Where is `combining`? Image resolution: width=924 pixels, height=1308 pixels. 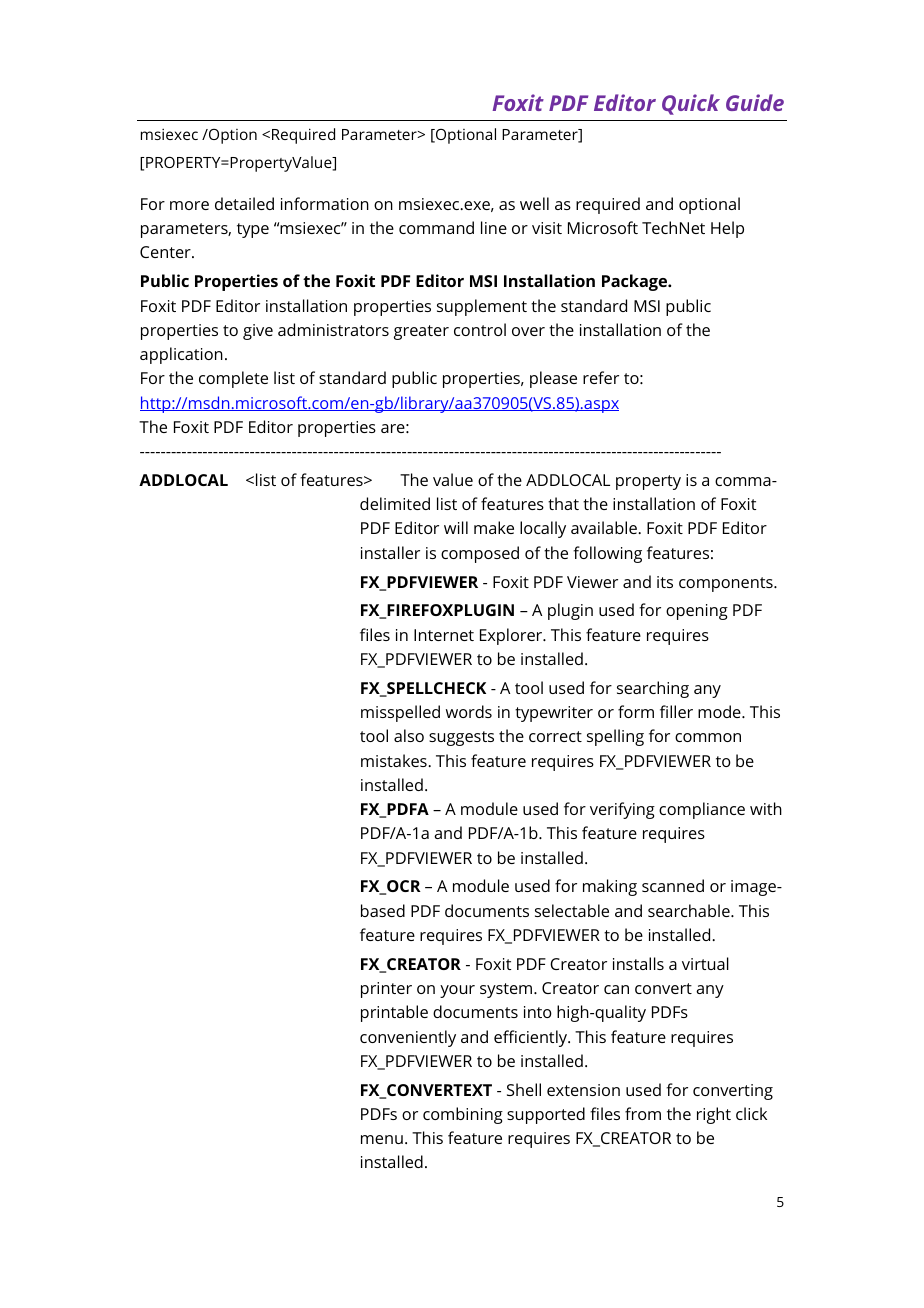 combining is located at coordinates (463, 1115).
